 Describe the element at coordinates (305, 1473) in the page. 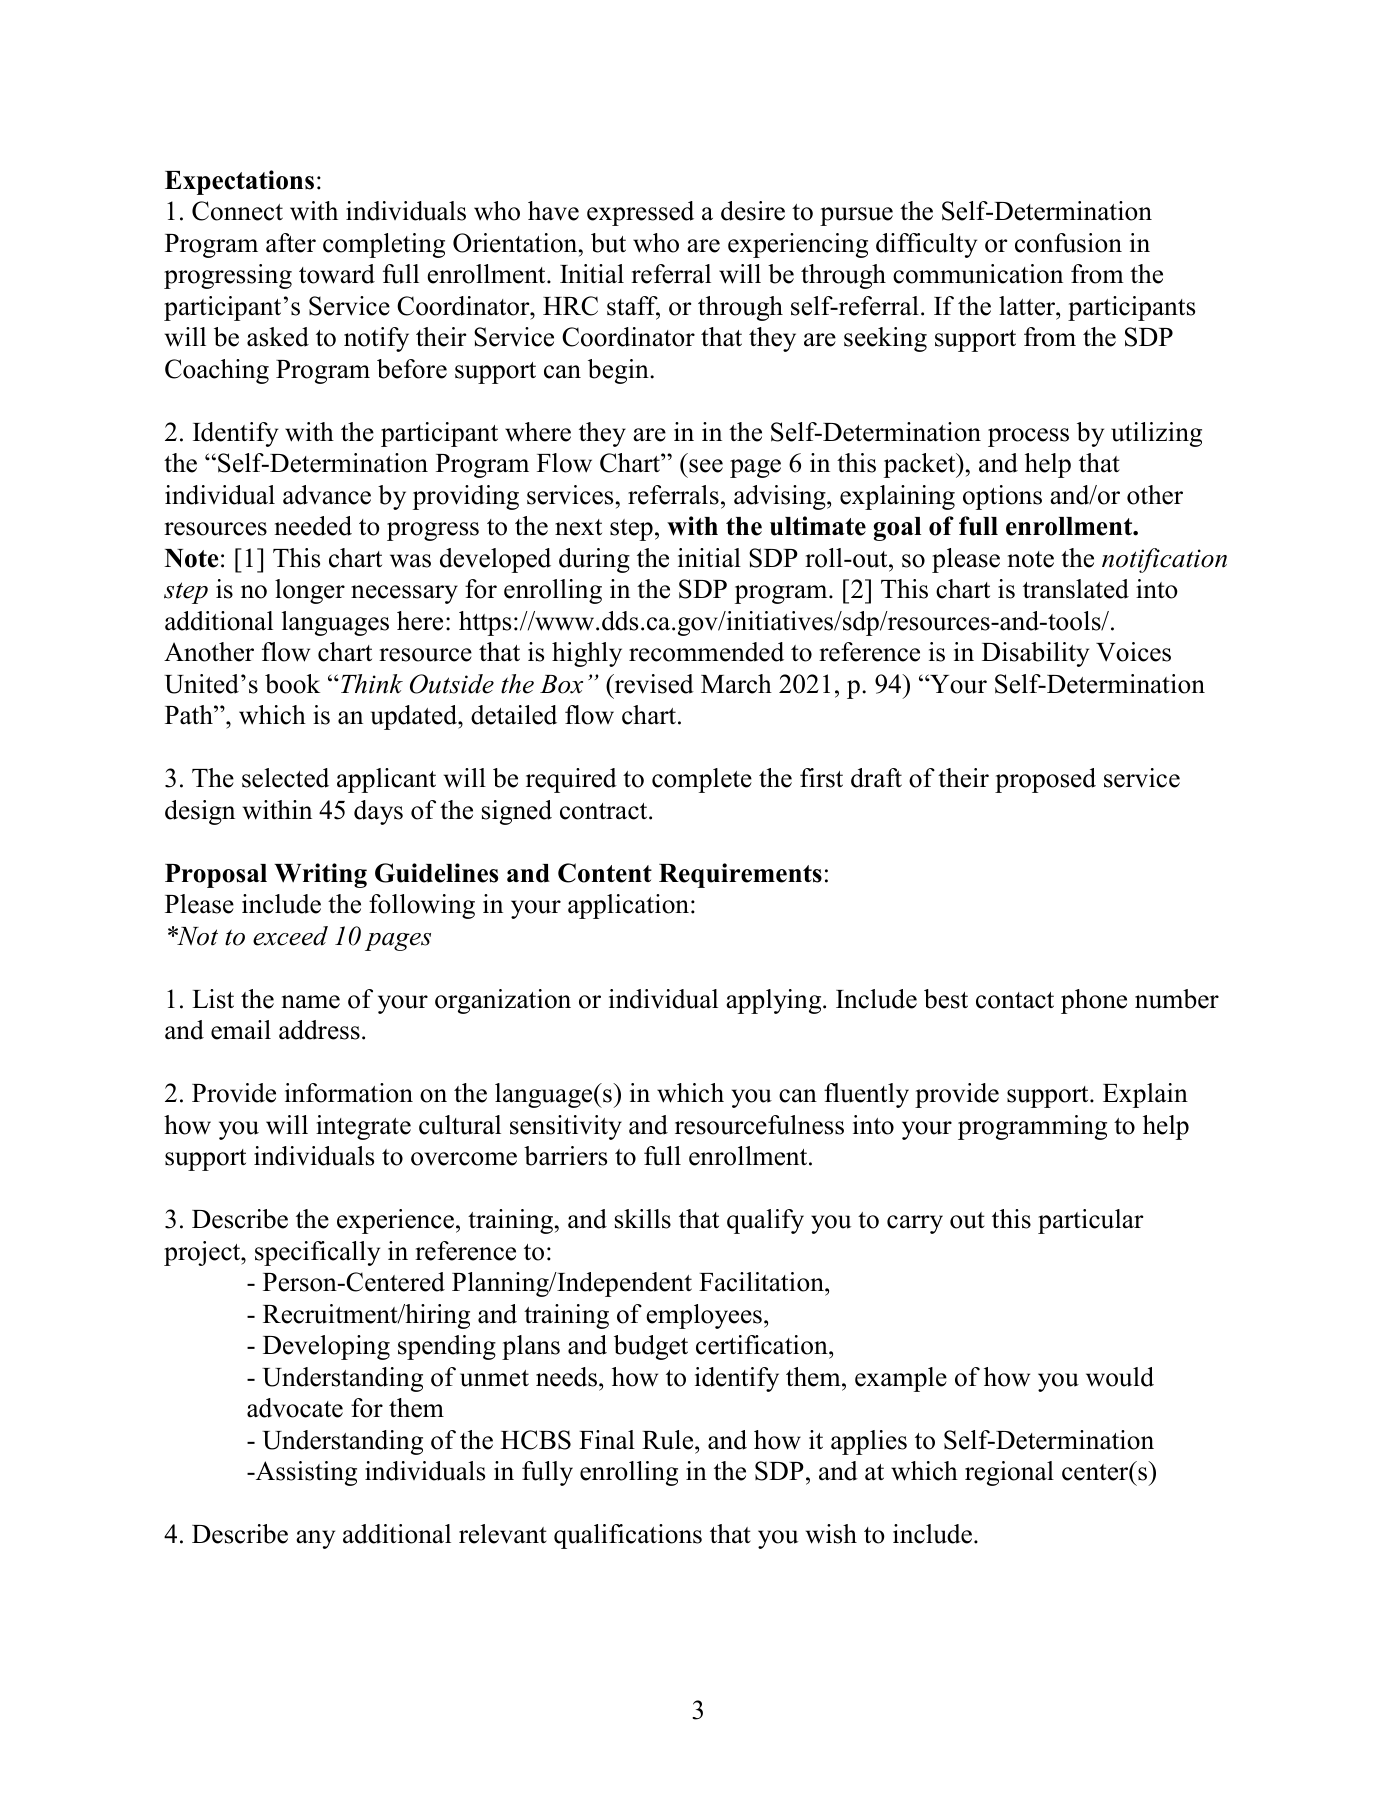

I see `Assisting` at that location.
